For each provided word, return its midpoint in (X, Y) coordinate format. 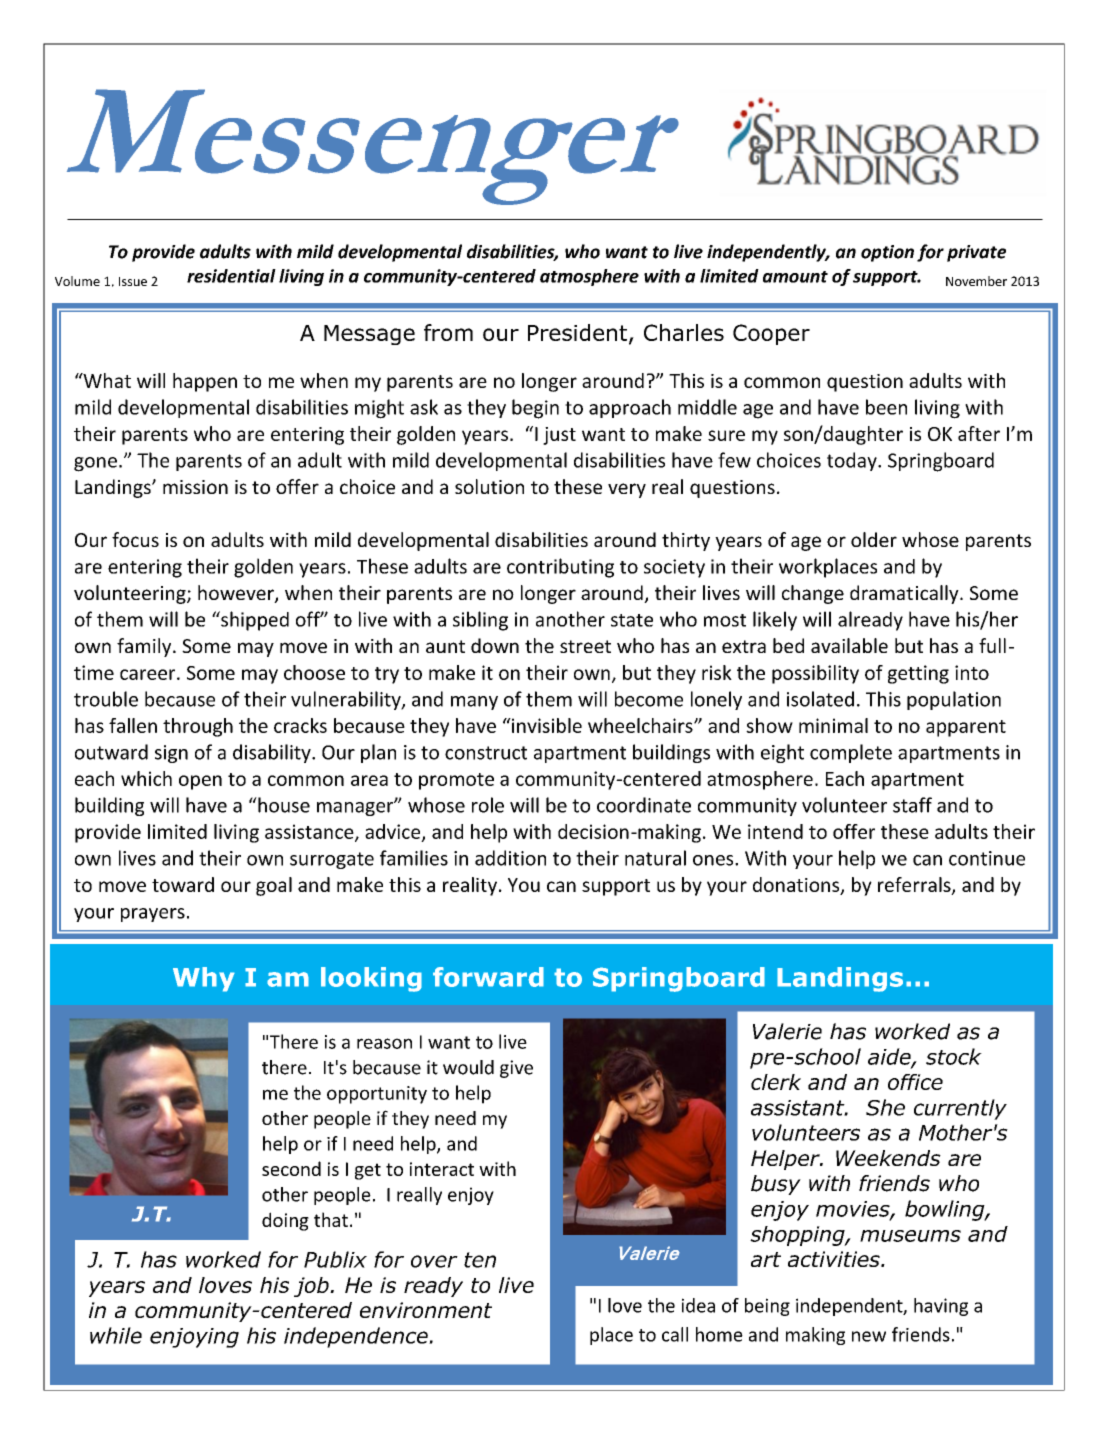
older (874, 539)
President (577, 332)
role (488, 805)
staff (912, 805)
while (116, 1335)
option (887, 253)
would (468, 1067)
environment (426, 1310)
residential (231, 276)
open (200, 782)
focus (135, 539)
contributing (560, 568)
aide (890, 1057)
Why (204, 979)
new (869, 1336)
